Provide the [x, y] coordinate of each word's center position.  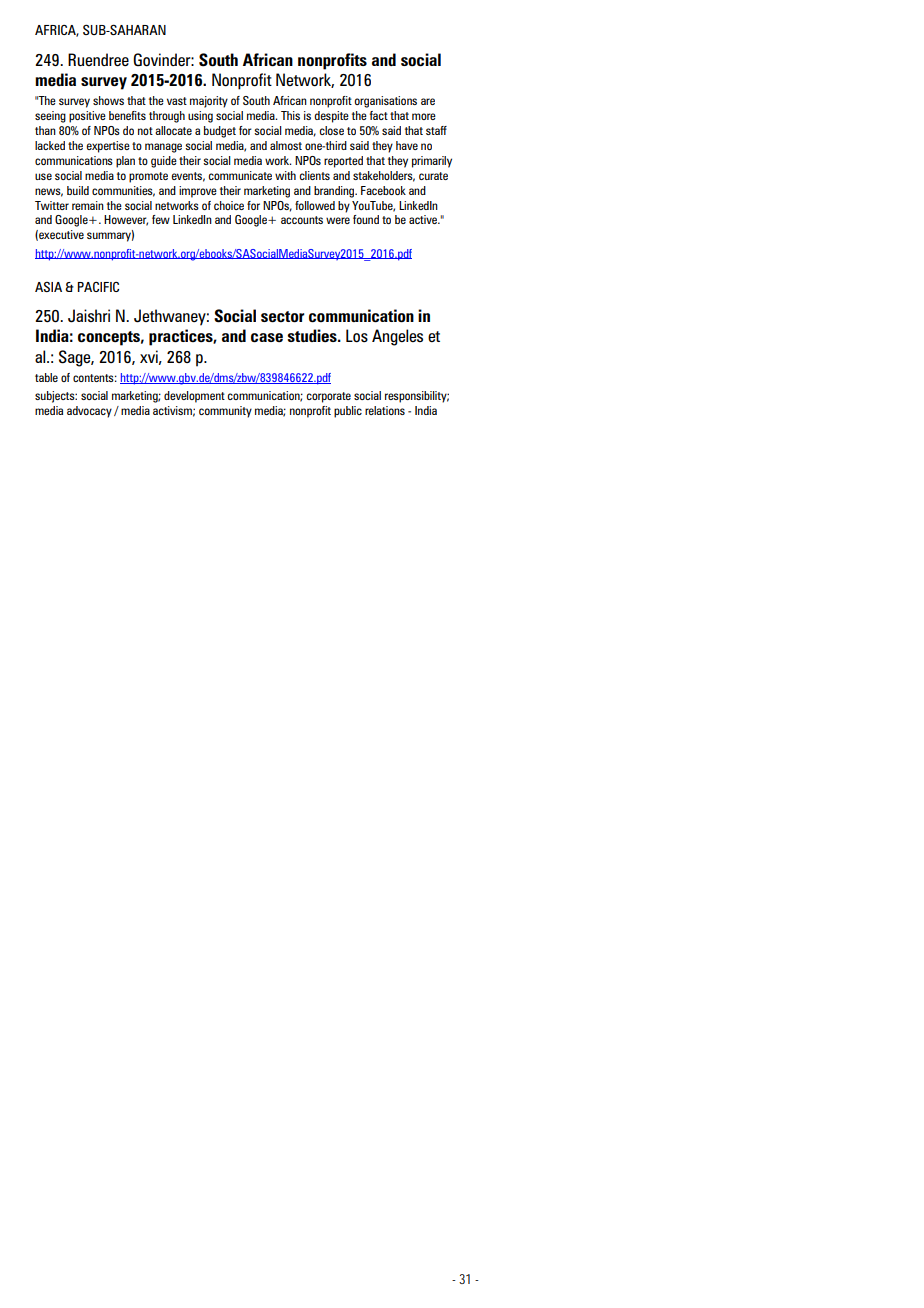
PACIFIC [98, 287]
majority [209, 102]
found [366, 219]
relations [385, 410]
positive [87, 117]
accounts [302, 220]
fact [379, 115]
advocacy [89, 412]
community [225, 412]
